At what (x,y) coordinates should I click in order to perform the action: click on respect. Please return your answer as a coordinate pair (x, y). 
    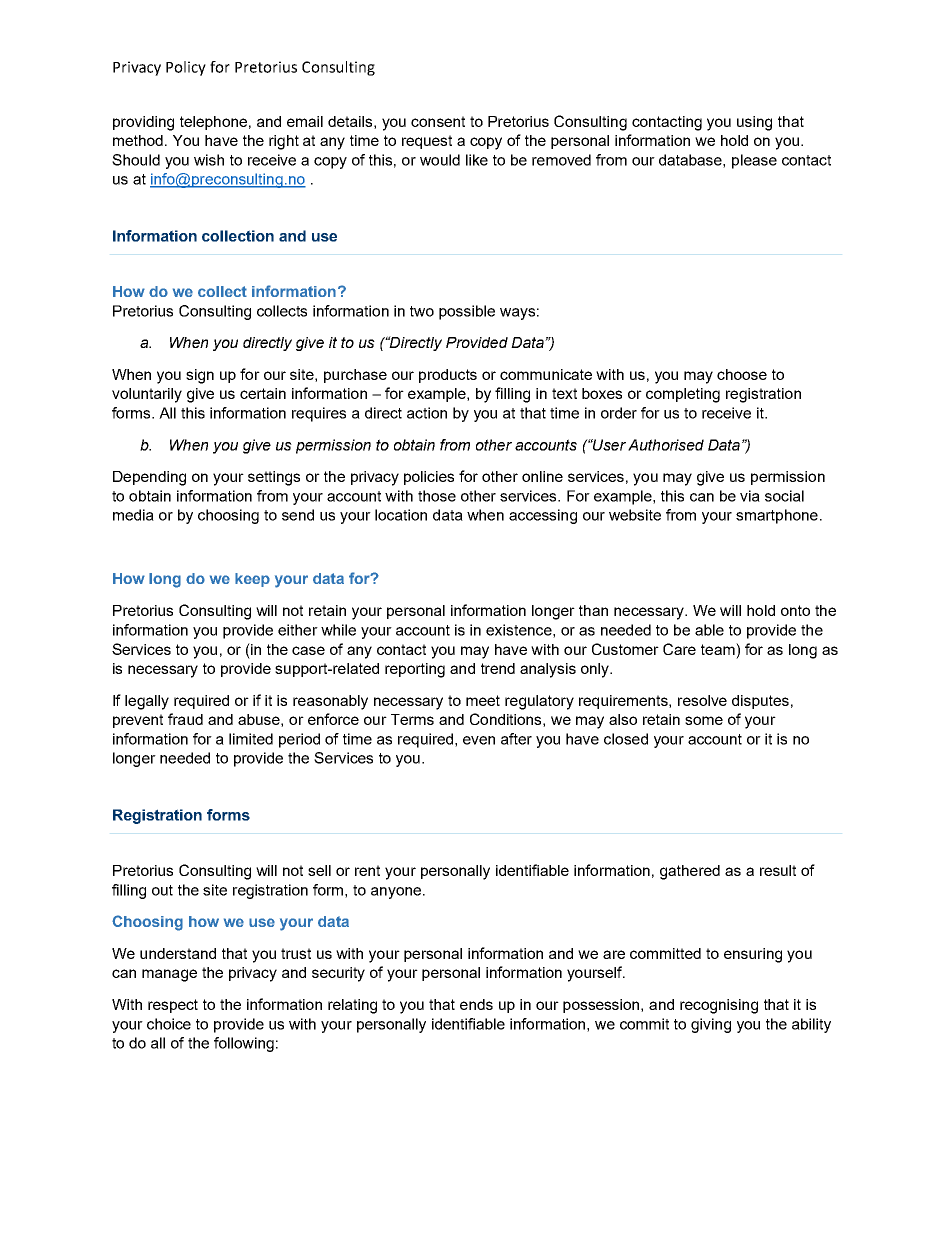
    Looking at the image, I should click on (173, 1006).
